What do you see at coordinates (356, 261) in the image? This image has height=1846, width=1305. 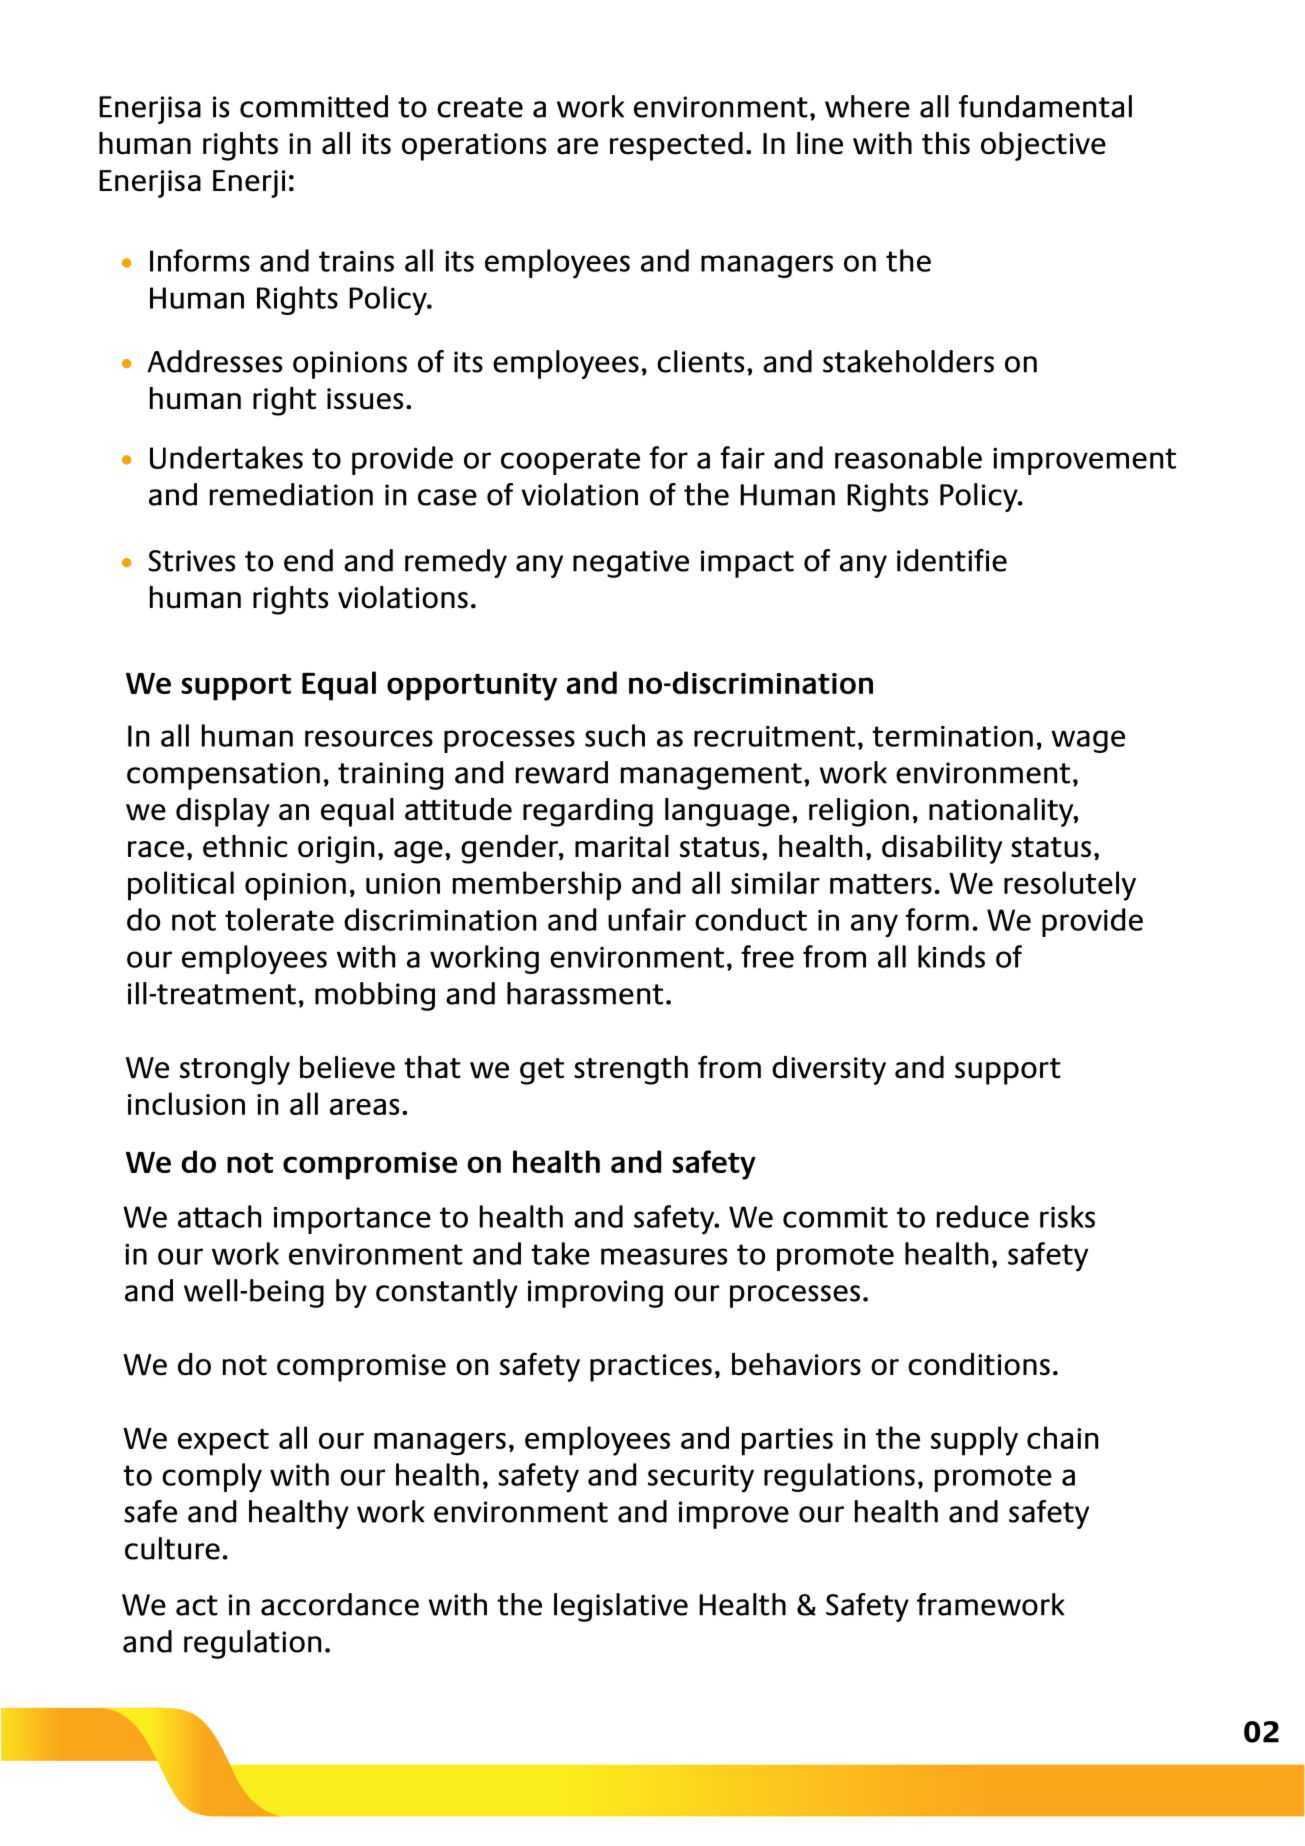 I see `trains` at bounding box center [356, 261].
